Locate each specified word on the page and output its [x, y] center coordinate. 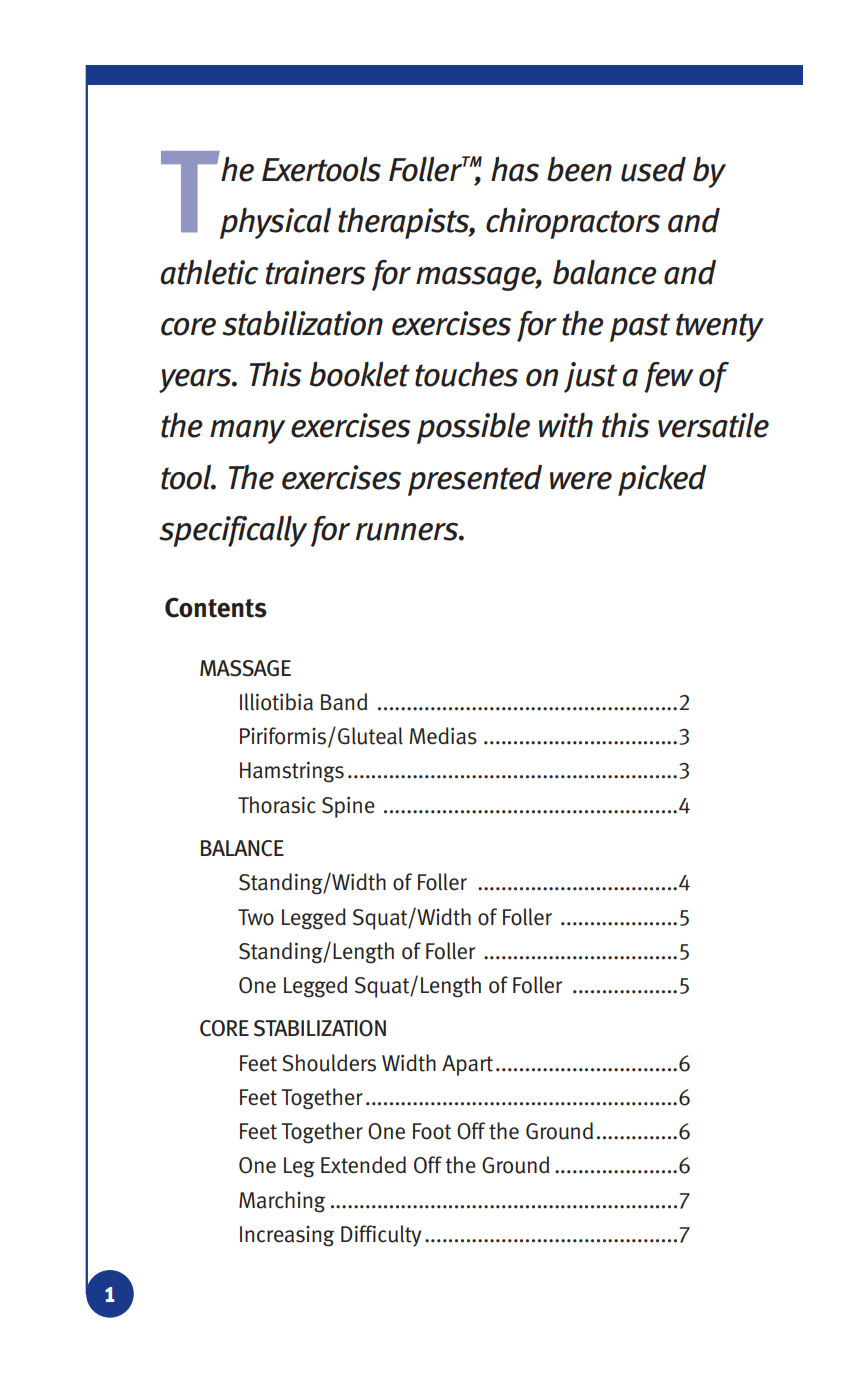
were [581, 481]
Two [256, 917]
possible [473, 428]
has [515, 169]
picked [662, 480]
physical [275, 223]
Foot [432, 1131]
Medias [443, 736]
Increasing [287, 1236]
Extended [363, 1165]
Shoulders [329, 1063]
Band [344, 702]
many [247, 432]
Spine [348, 807]
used [653, 169]
